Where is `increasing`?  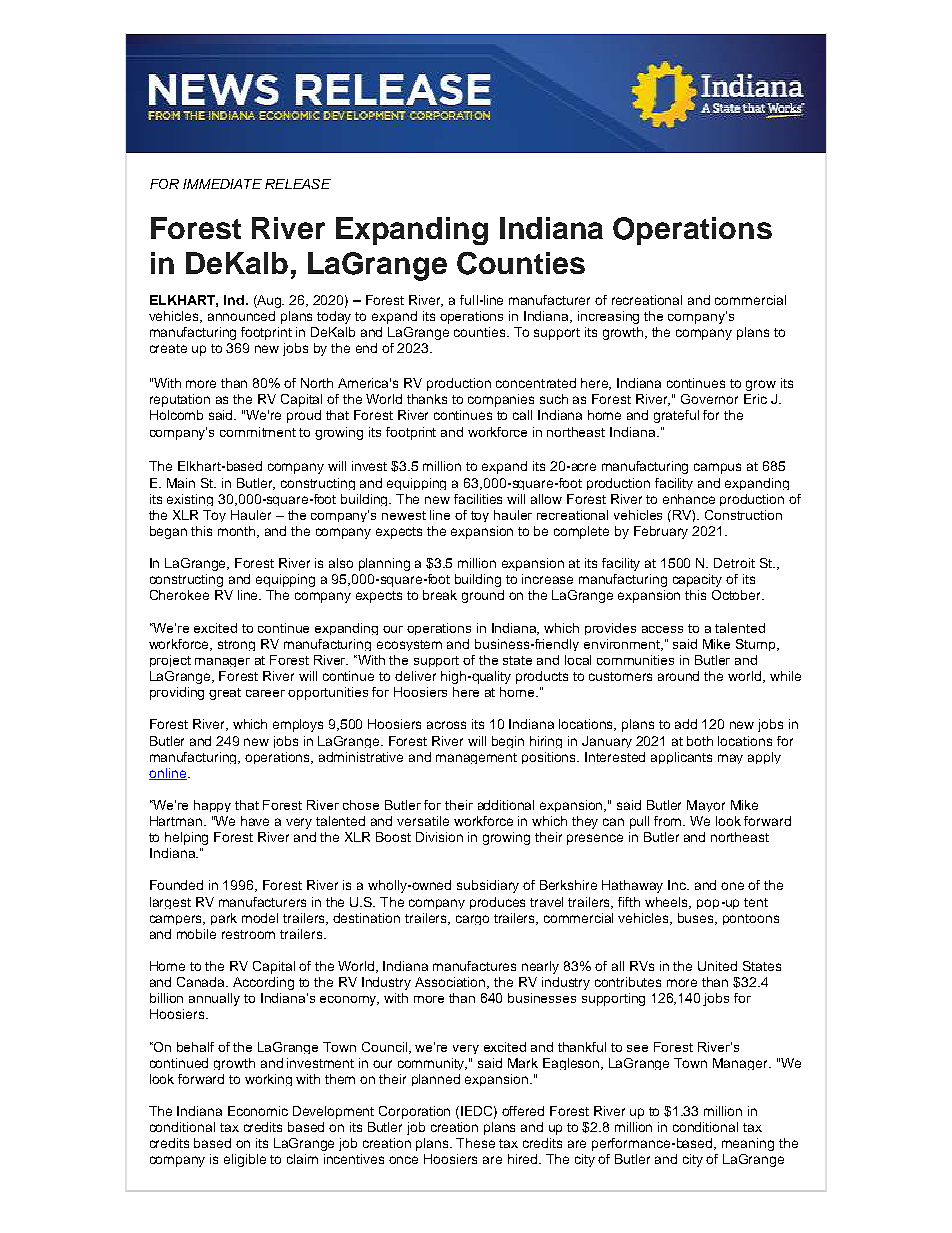
increasing is located at coordinates (608, 317).
